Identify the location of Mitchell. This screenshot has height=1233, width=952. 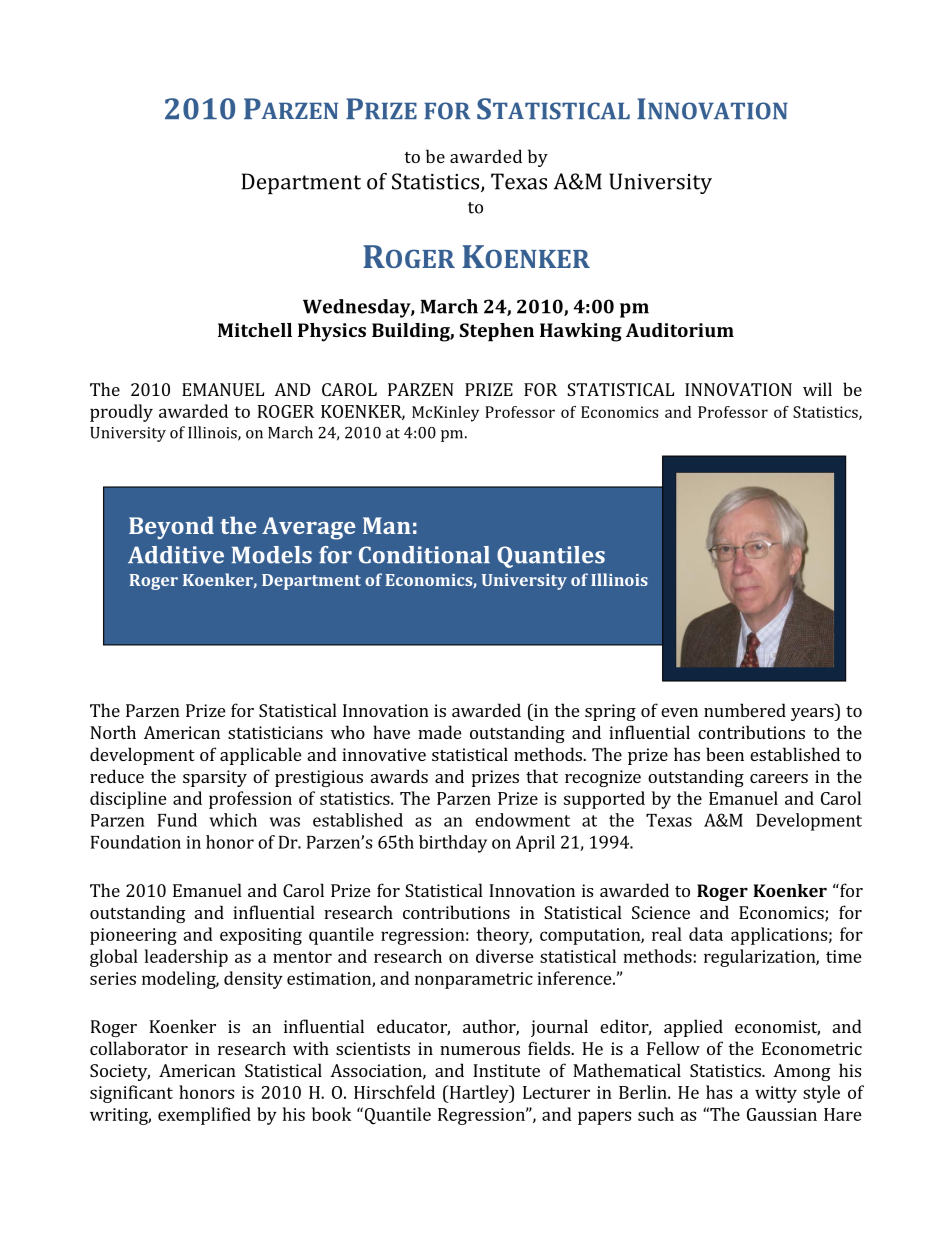
(255, 330).
